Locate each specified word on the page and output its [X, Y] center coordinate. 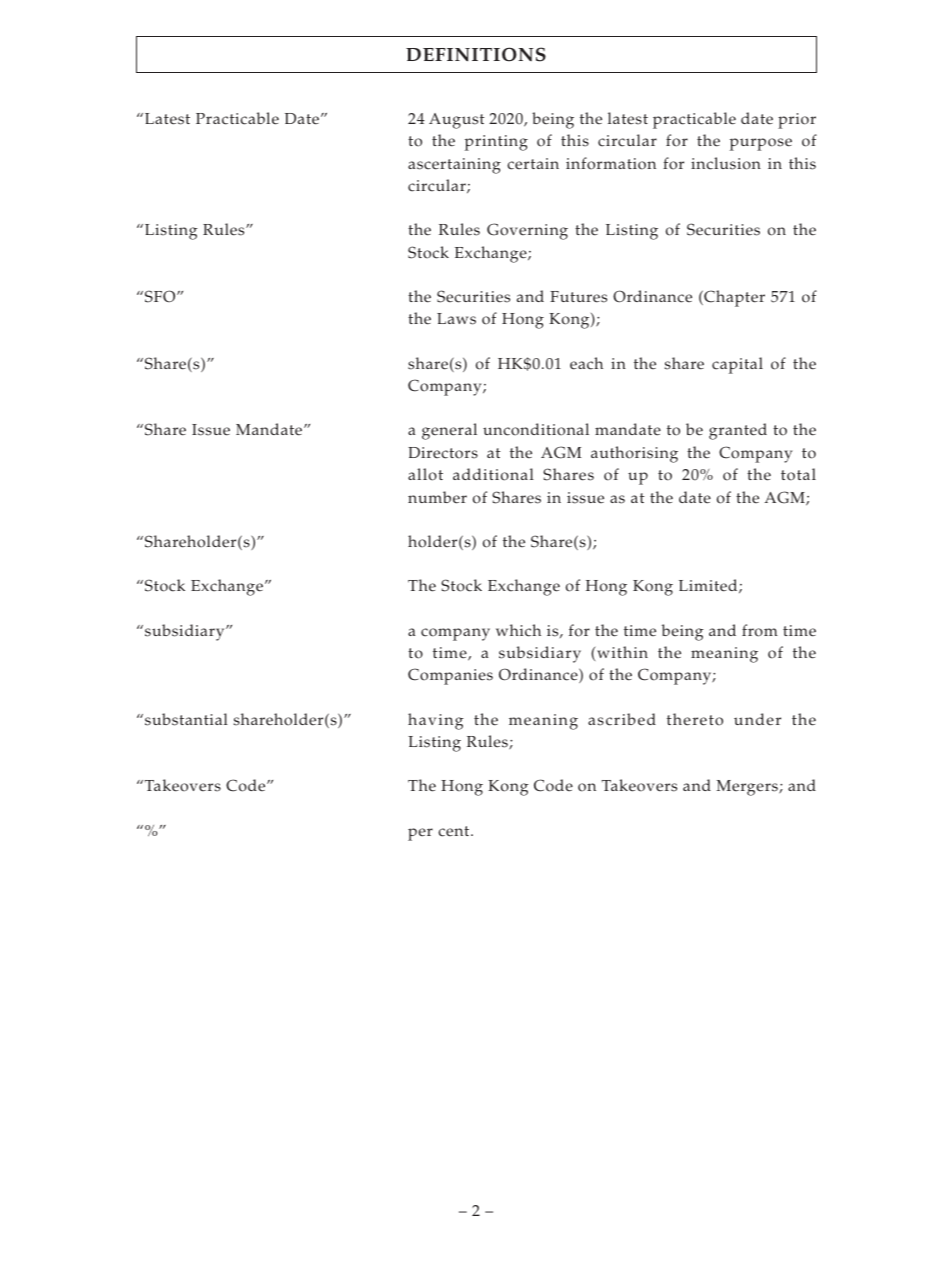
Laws [456, 319]
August [457, 121]
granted [738, 431]
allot [425, 474]
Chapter [733, 298]
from [760, 630]
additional [493, 474]
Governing [527, 231]
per [420, 834]
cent [455, 831]
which [518, 630]
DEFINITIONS [476, 54]
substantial [186, 719]
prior [797, 121]
